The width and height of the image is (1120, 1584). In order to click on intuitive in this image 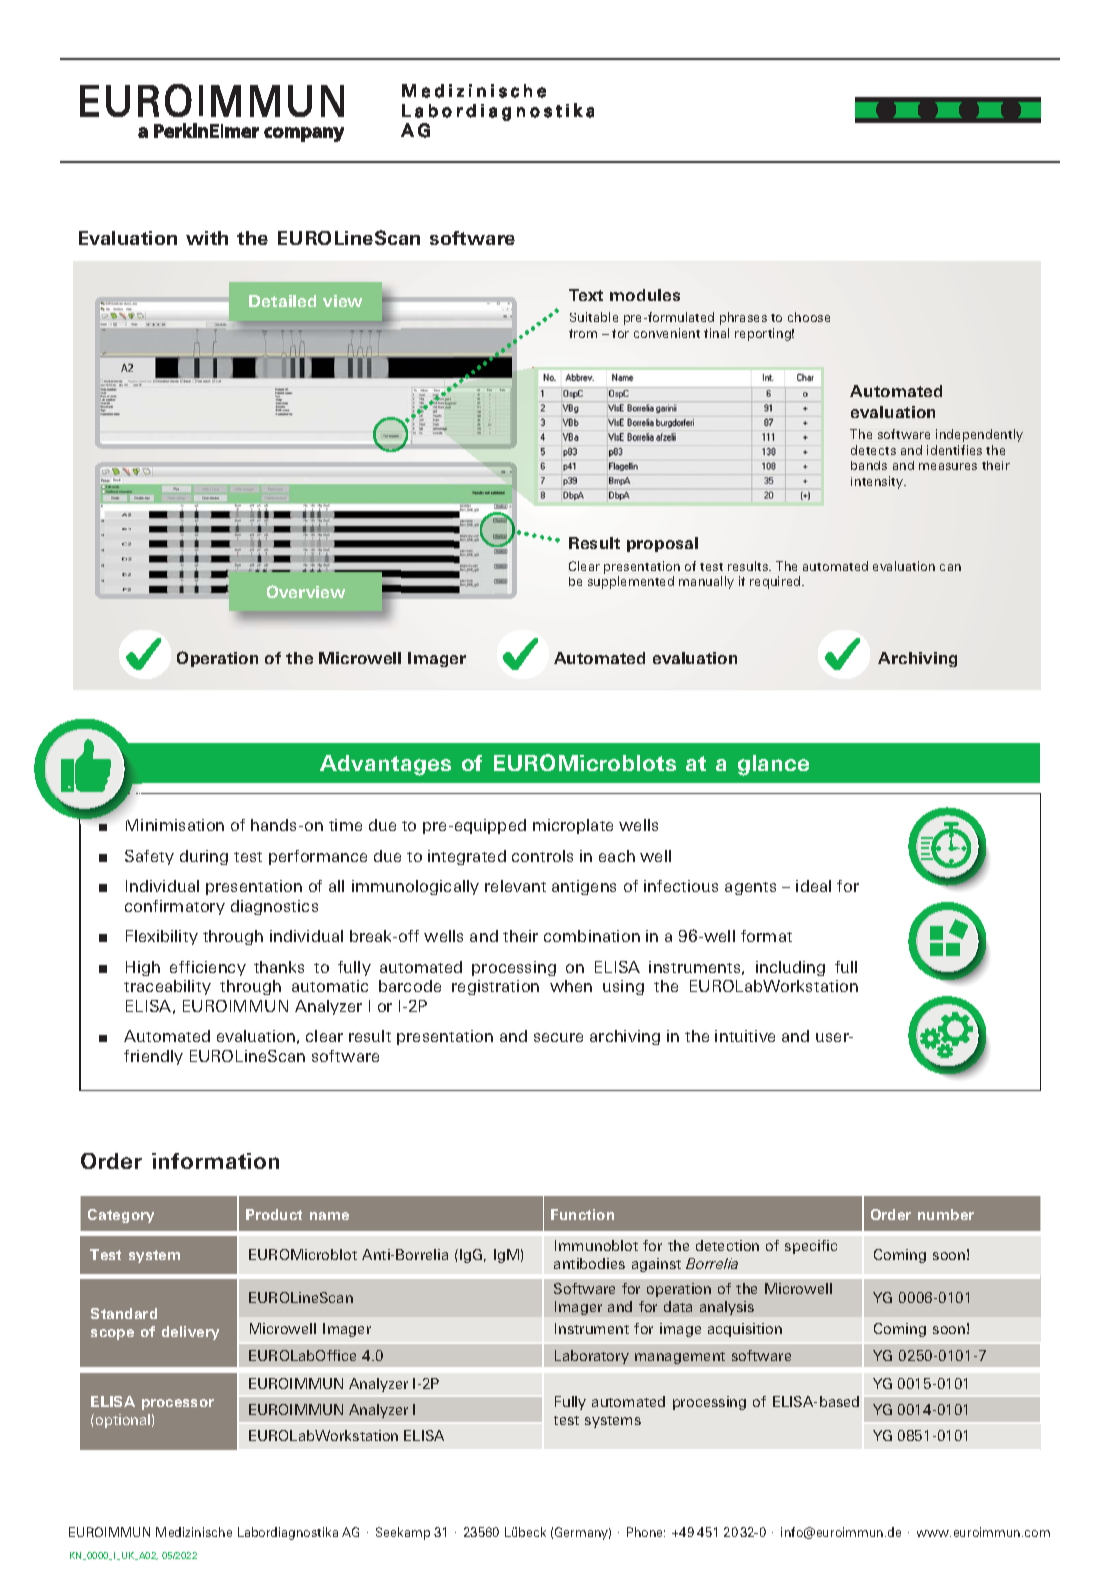, I will do `click(745, 1036)`.
